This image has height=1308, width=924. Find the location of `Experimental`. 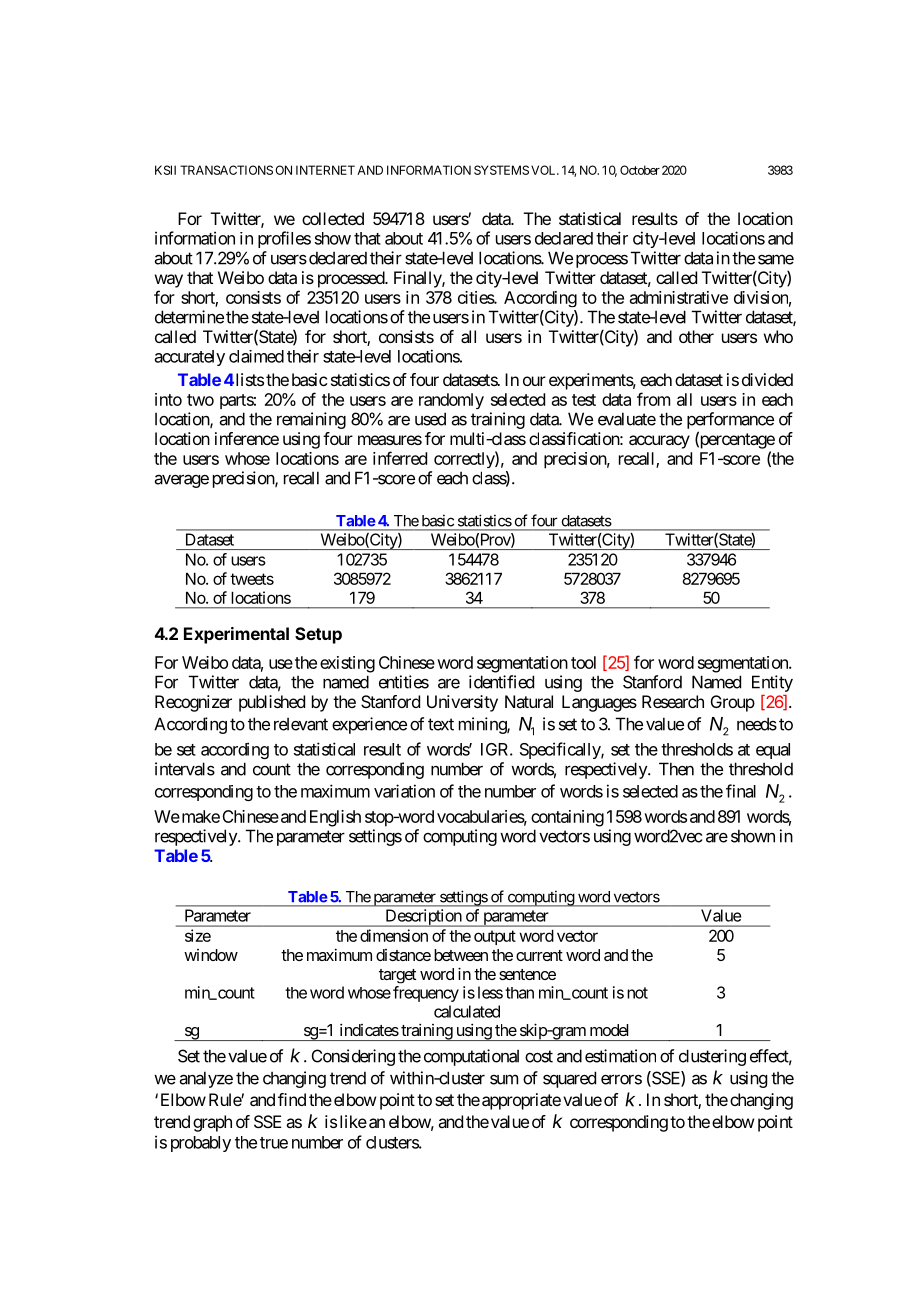

Experimental is located at coordinates (236, 635).
